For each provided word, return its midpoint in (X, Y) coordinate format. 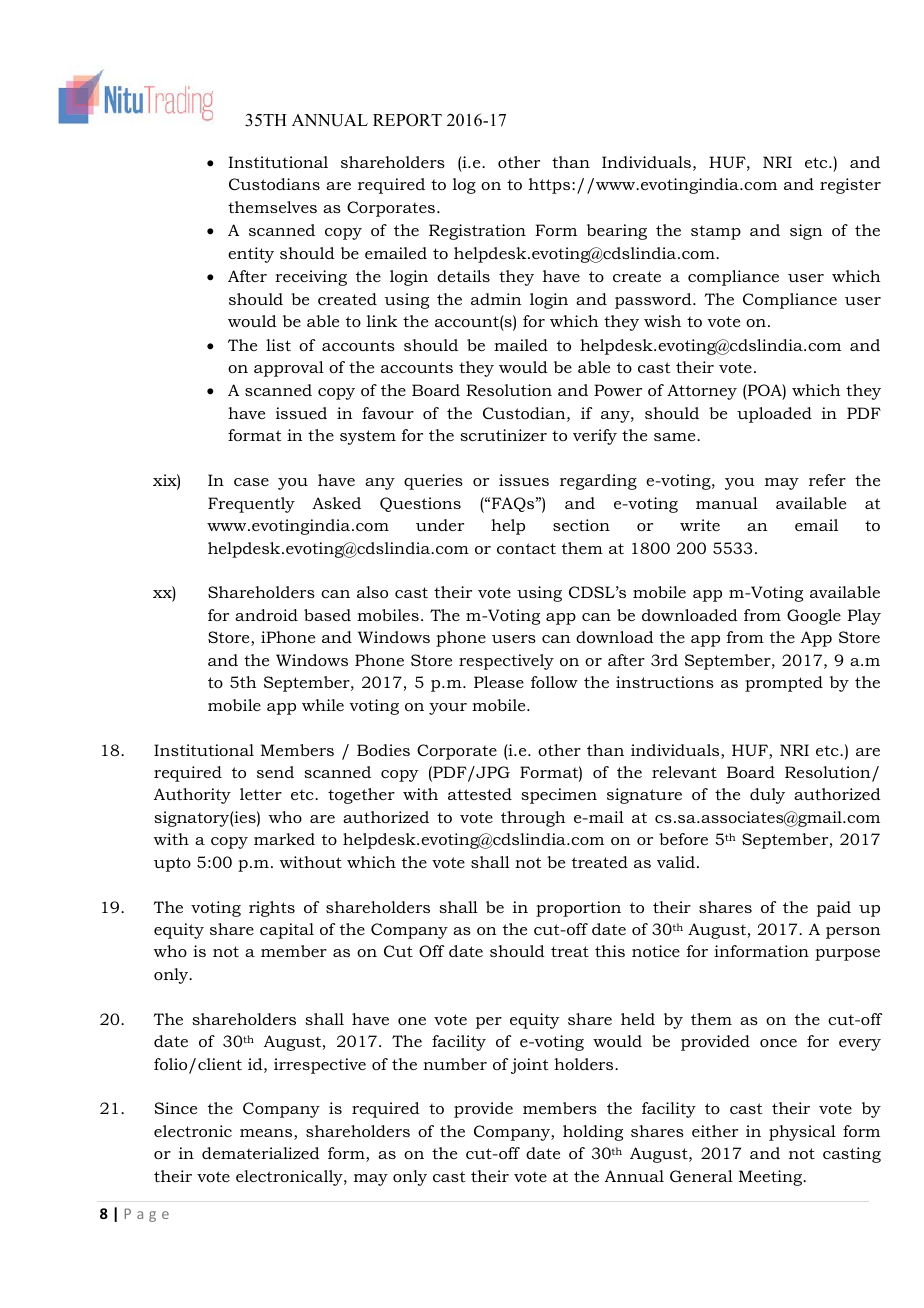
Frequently (251, 505)
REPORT (407, 120)
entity (251, 255)
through (533, 819)
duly (767, 796)
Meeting (772, 1178)
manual (727, 503)
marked (284, 839)
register (850, 186)
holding (593, 1133)
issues (524, 480)
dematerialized (261, 1153)
